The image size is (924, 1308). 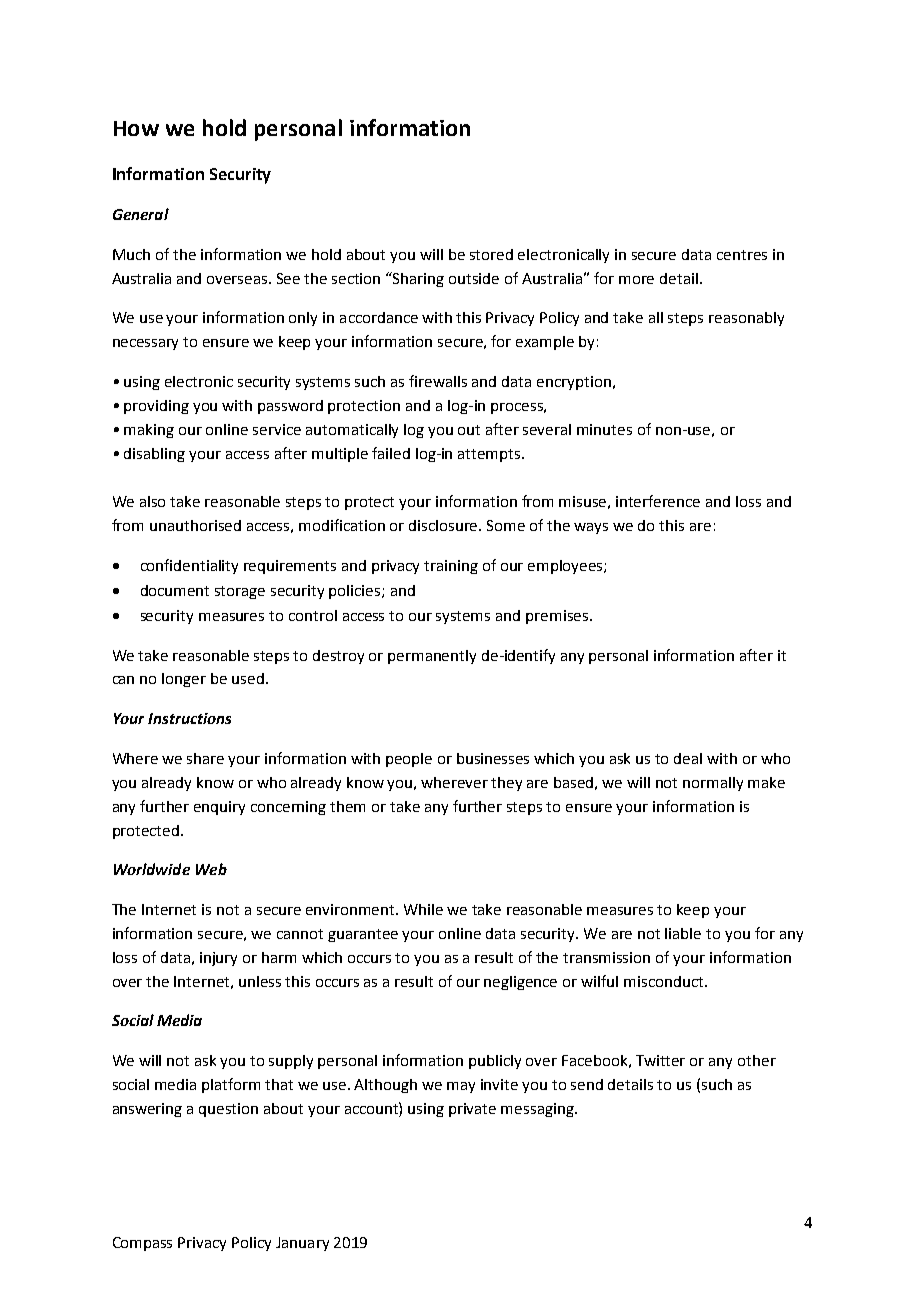 What do you see at coordinates (136, 128) in the image?
I see `How` at bounding box center [136, 128].
